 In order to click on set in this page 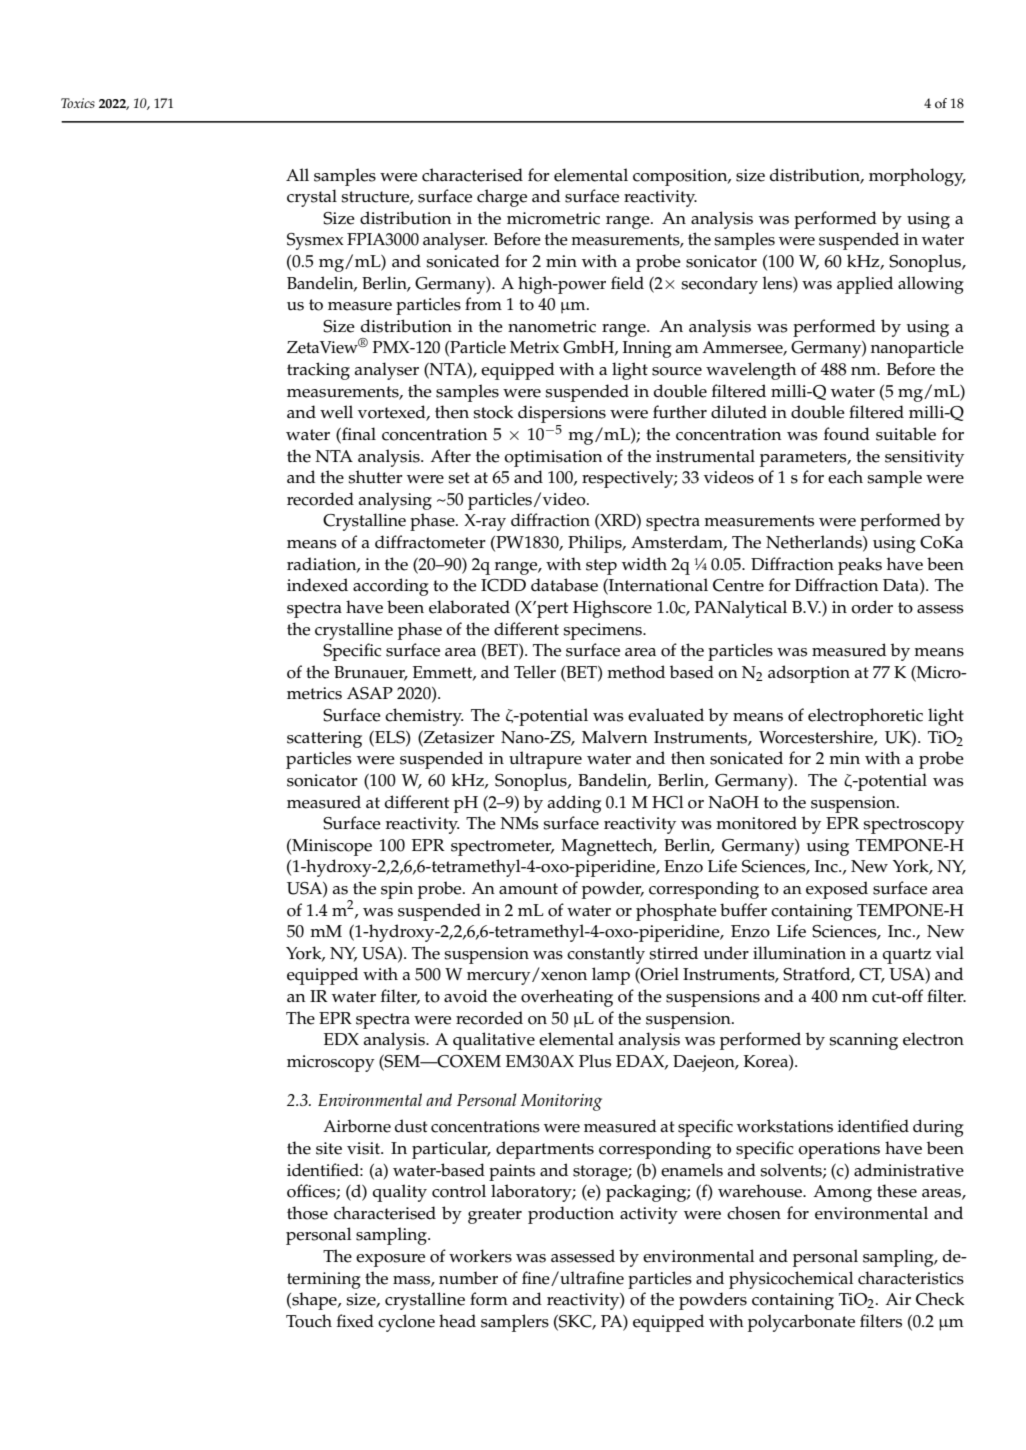, I will do `click(459, 478)`.
